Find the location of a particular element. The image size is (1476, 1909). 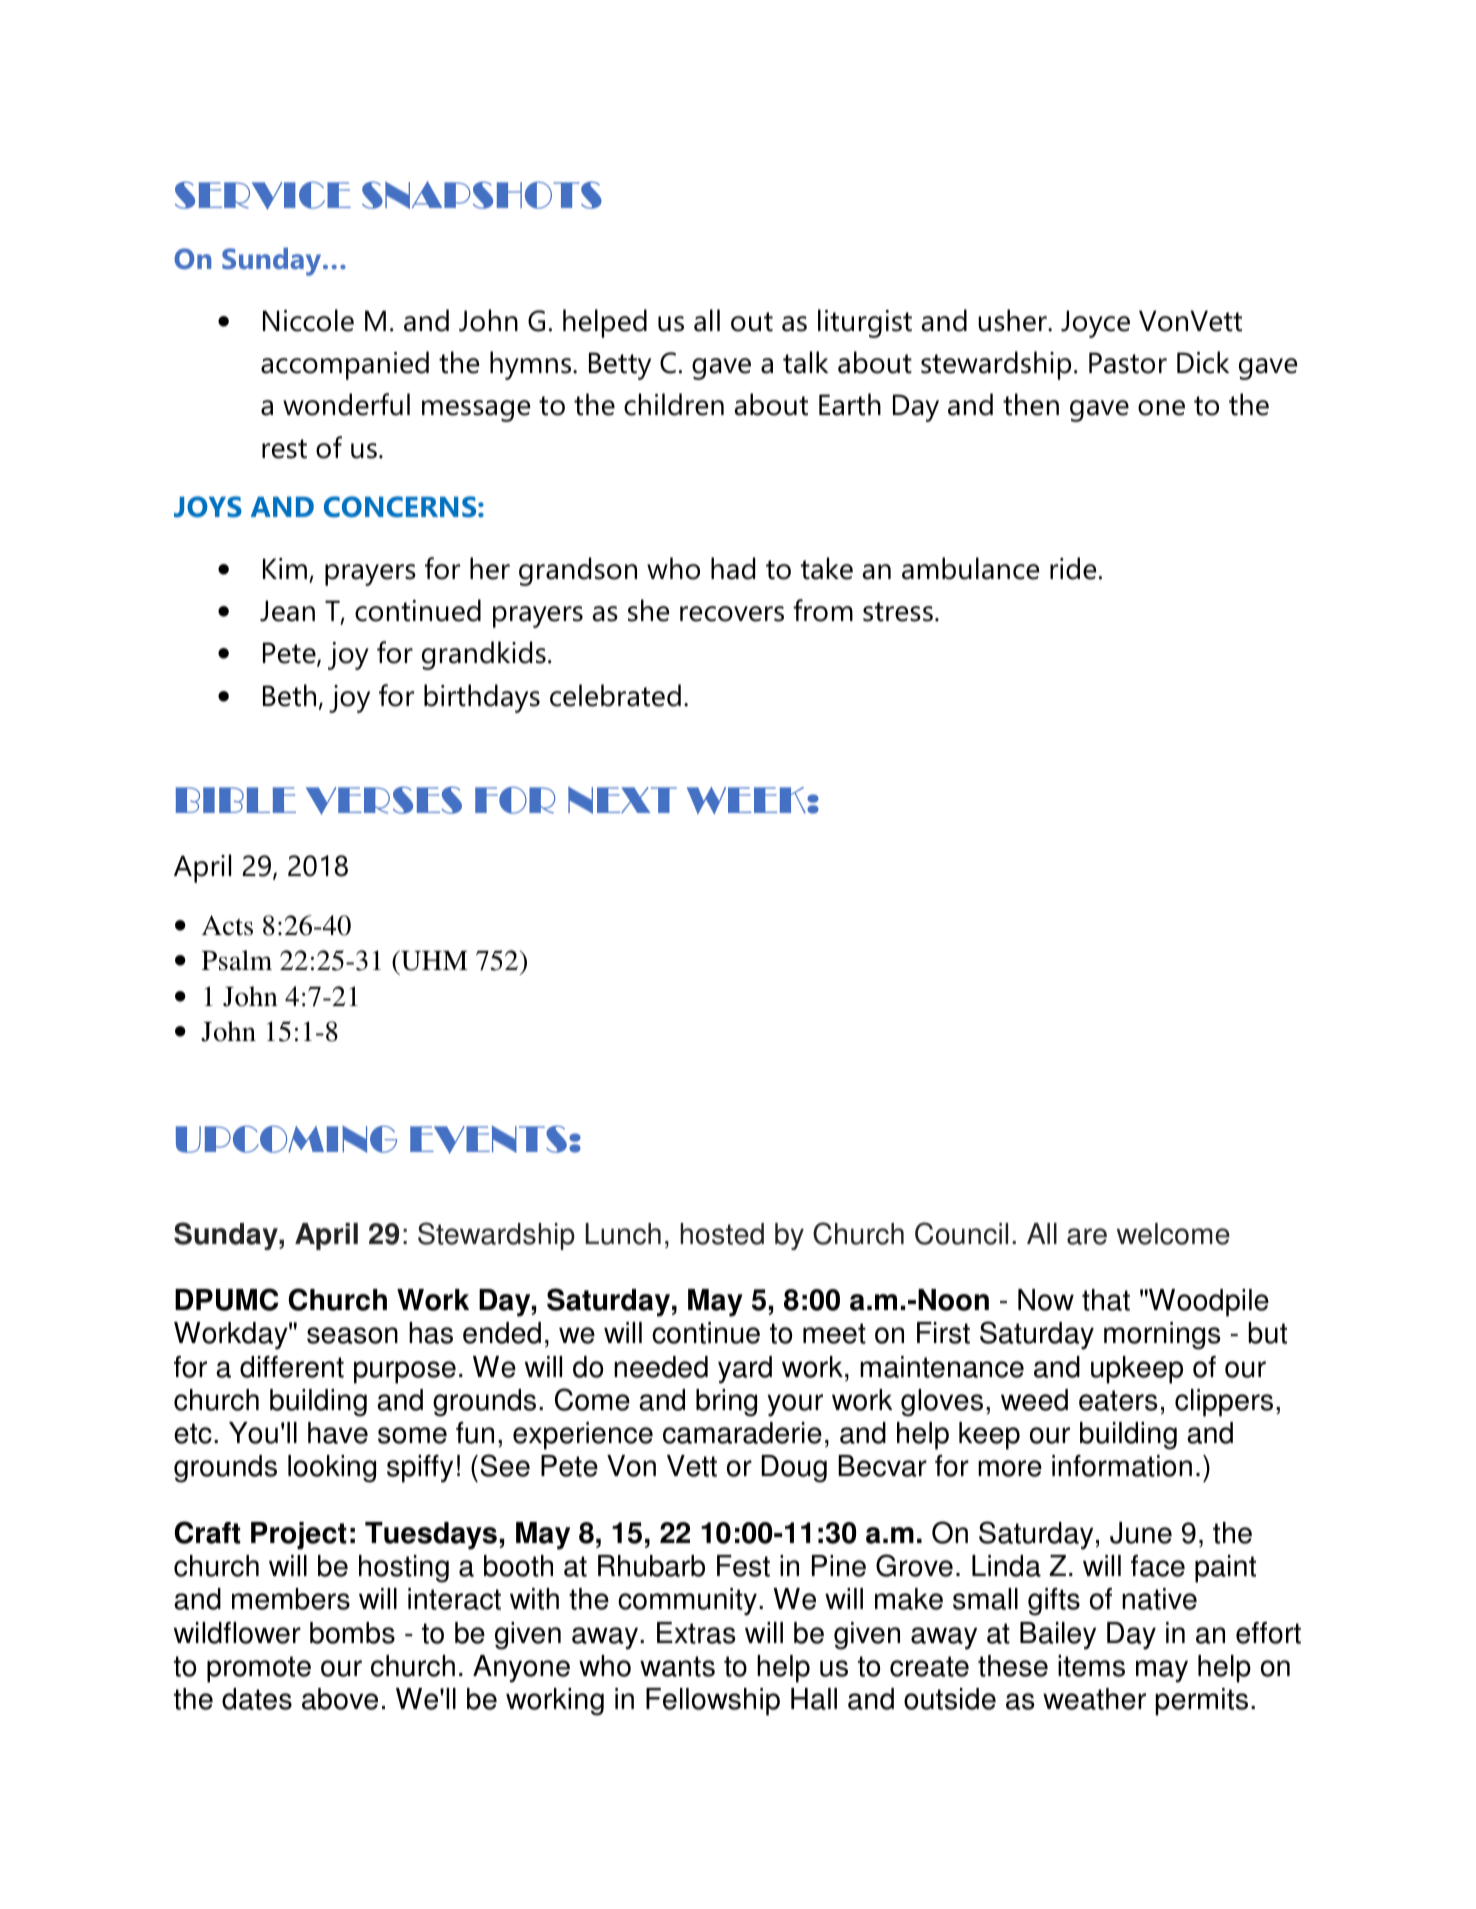

season is located at coordinates (352, 1335).
